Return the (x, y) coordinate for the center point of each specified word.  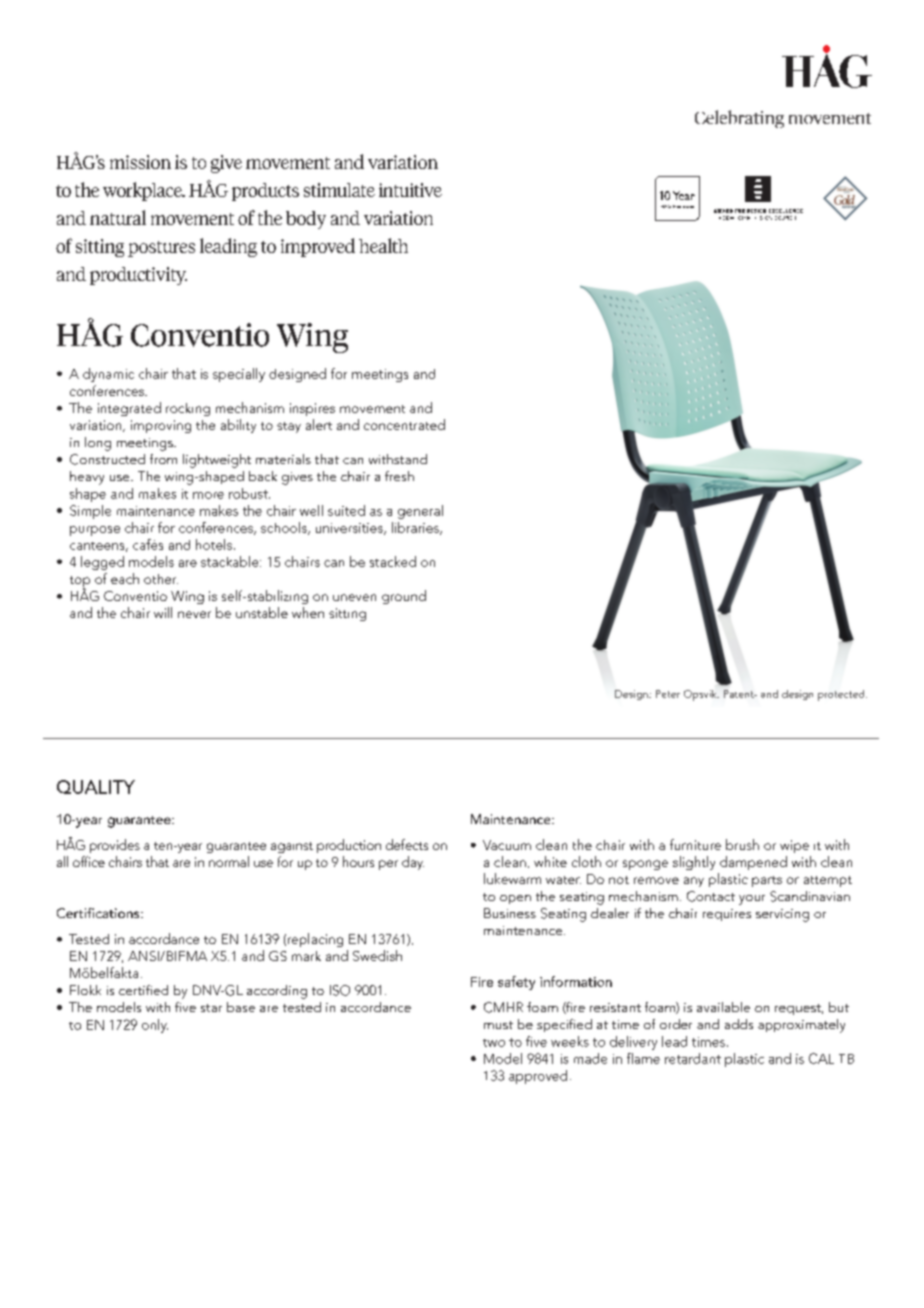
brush (742, 844)
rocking (188, 409)
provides (115, 846)
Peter (668, 694)
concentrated (404, 424)
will (163, 612)
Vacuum (507, 845)
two (494, 1043)
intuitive (410, 190)
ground (404, 597)
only (155, 1026)
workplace (143, 191)
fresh (399, 476)
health (383, 245)
